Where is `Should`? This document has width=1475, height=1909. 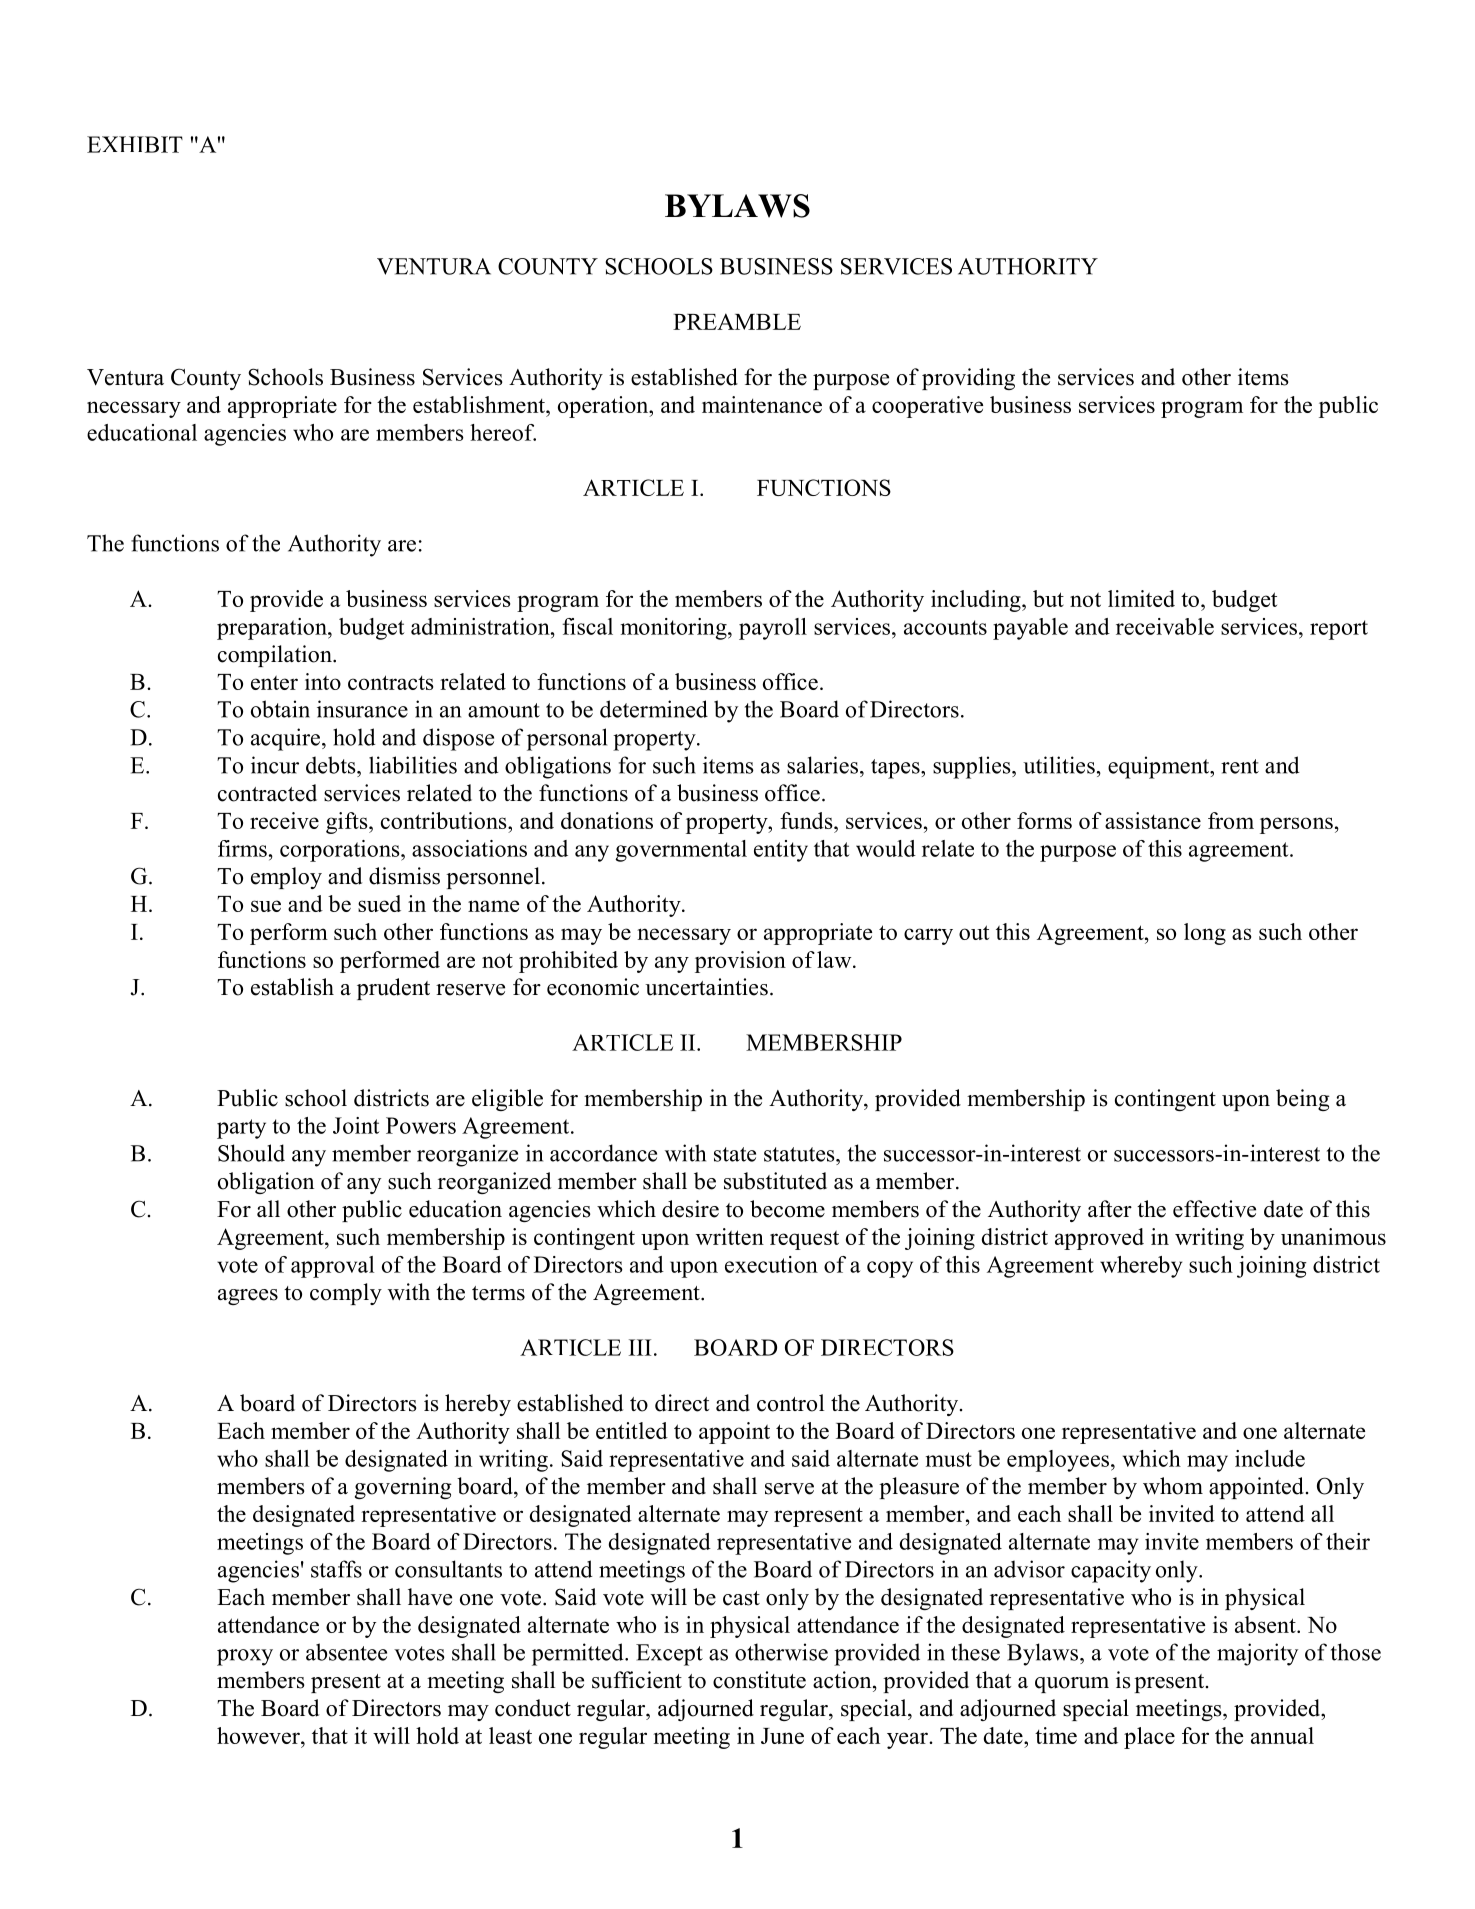
Should is located at coordinates (251, 1153).
